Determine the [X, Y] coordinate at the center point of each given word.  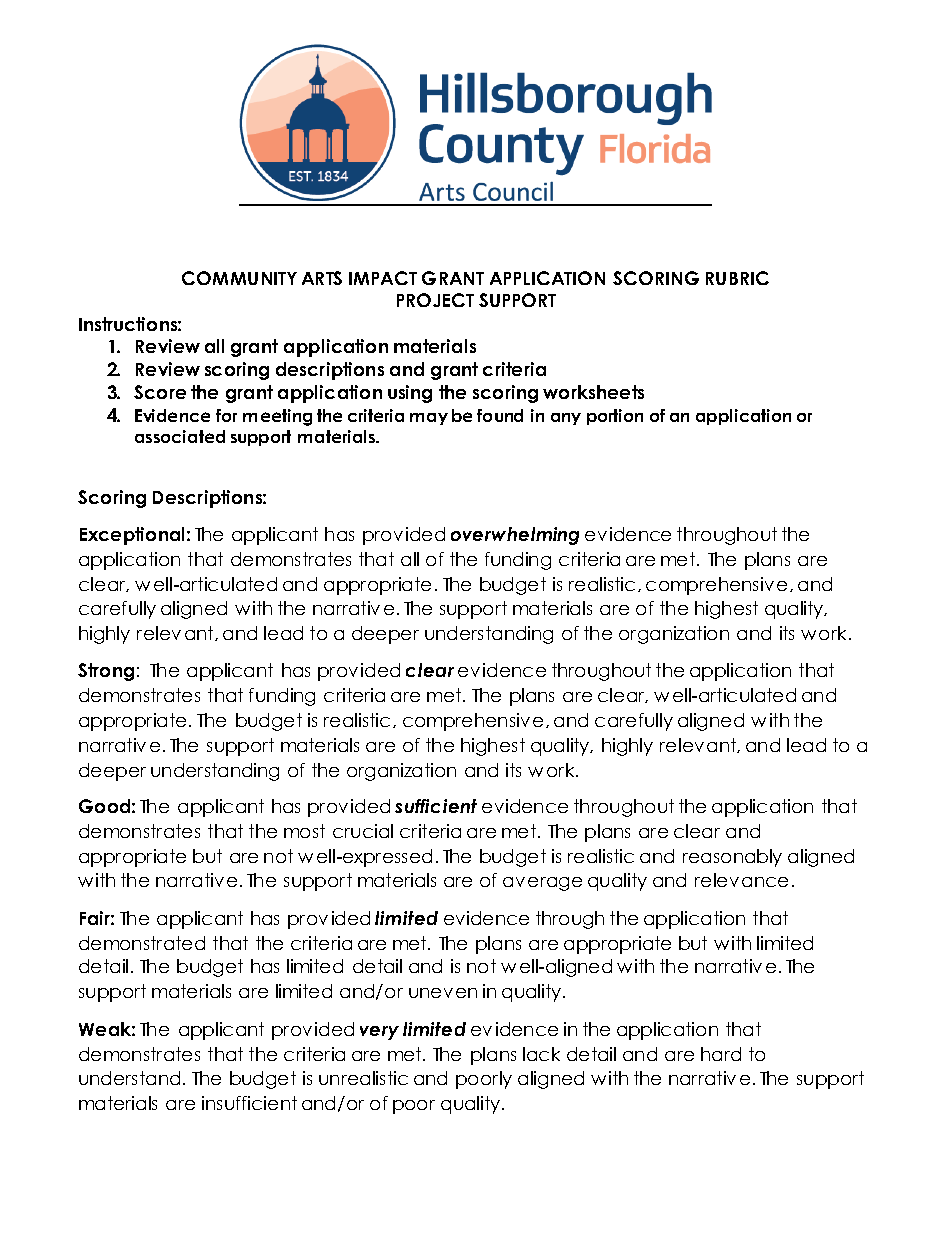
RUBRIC [737, 278]
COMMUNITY [239, 278]
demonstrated [142, 943]
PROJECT [435, 300]
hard [721, 1054]
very [379, 1033]
